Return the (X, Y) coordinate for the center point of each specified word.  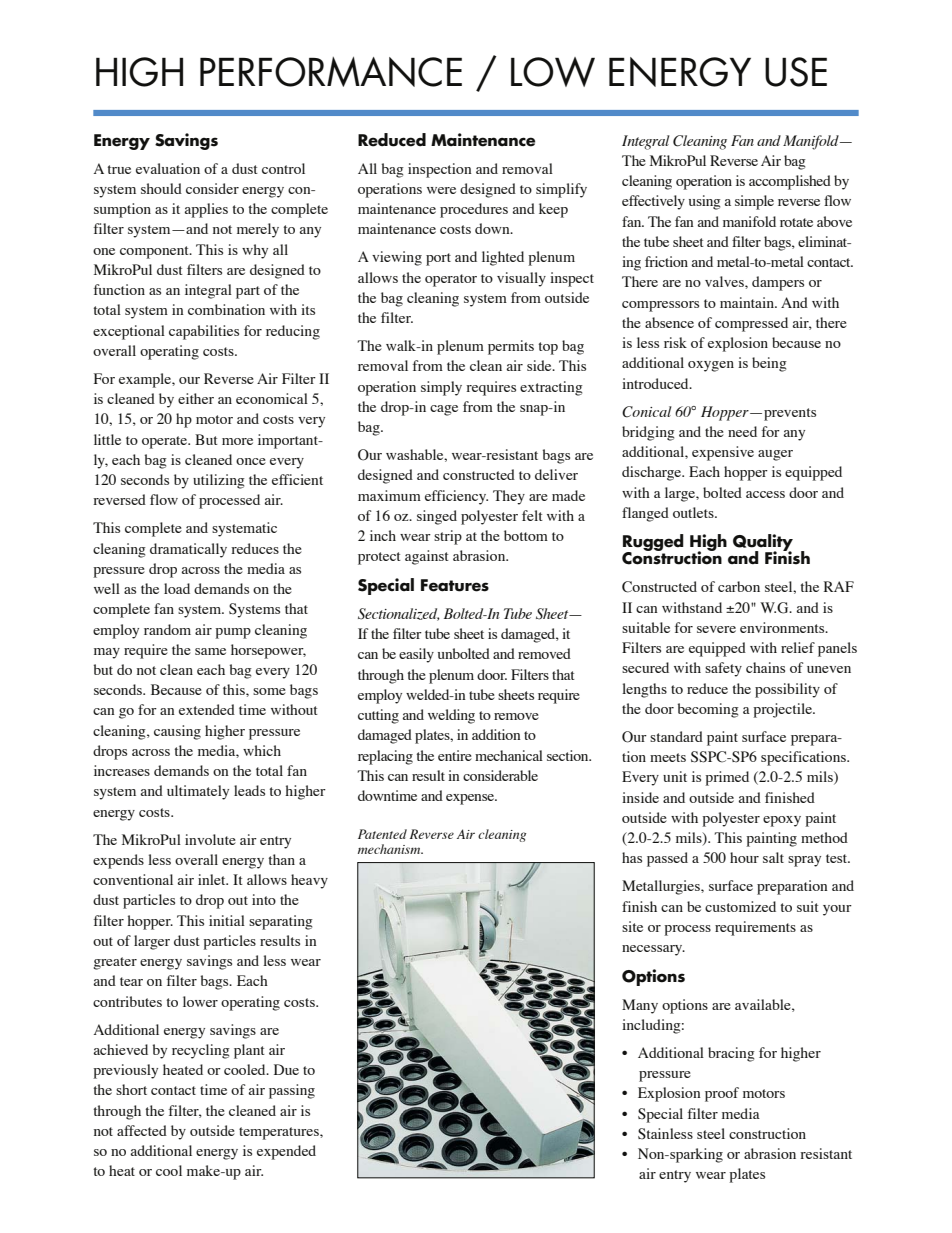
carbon (739, 586)
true (119, 169)
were (441, 190)
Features (455, 585)
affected (142, 1130)
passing (292, 1091)
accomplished (790, 182)
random (167, 629)
